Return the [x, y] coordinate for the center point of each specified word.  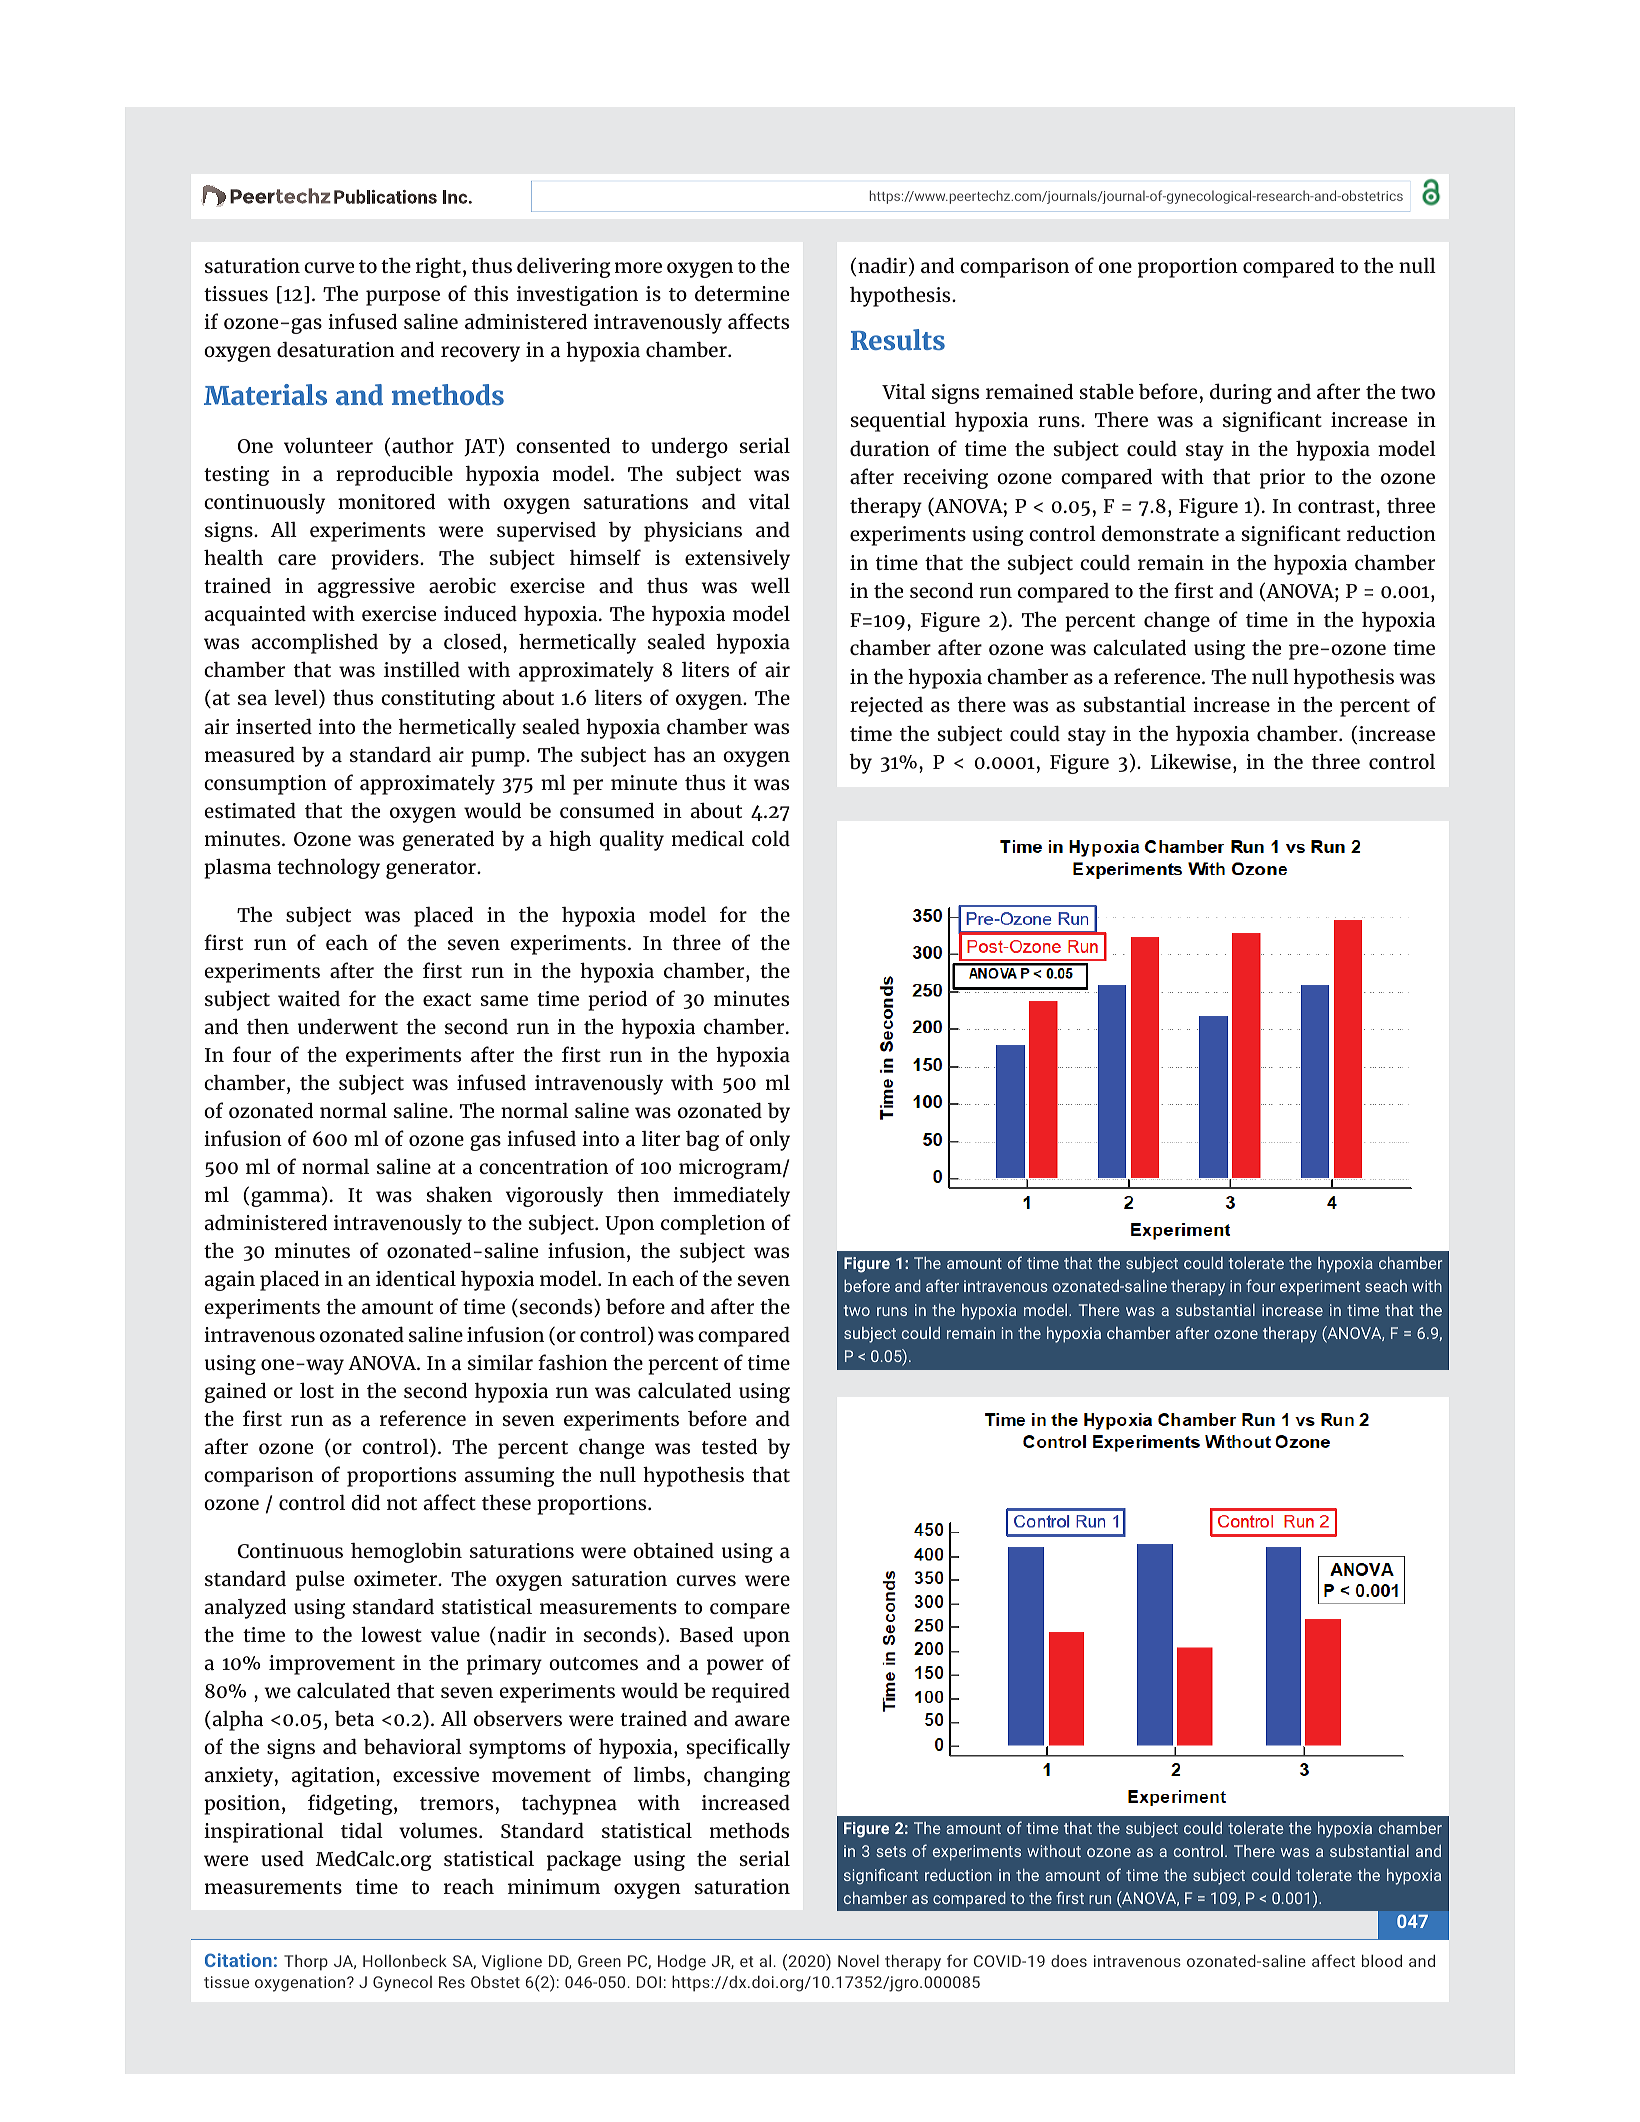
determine [742, 293]
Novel [858, 1960]
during [1241, 393]
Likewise [1191, 761]
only [770, 1140]
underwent [348, 1026]
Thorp [306, 1963]
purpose [403, 298]
